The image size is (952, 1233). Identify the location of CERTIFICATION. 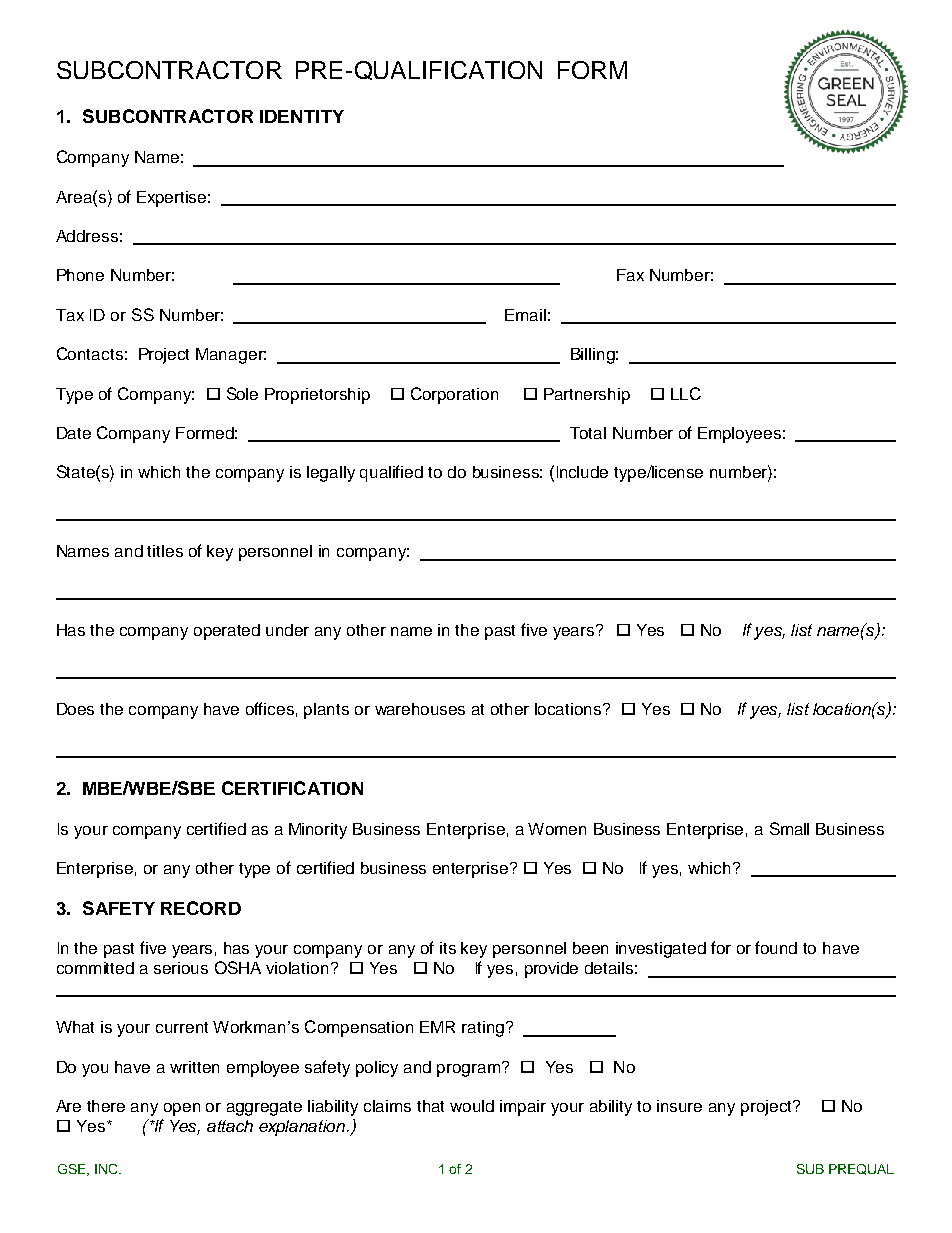
(292, 788).
